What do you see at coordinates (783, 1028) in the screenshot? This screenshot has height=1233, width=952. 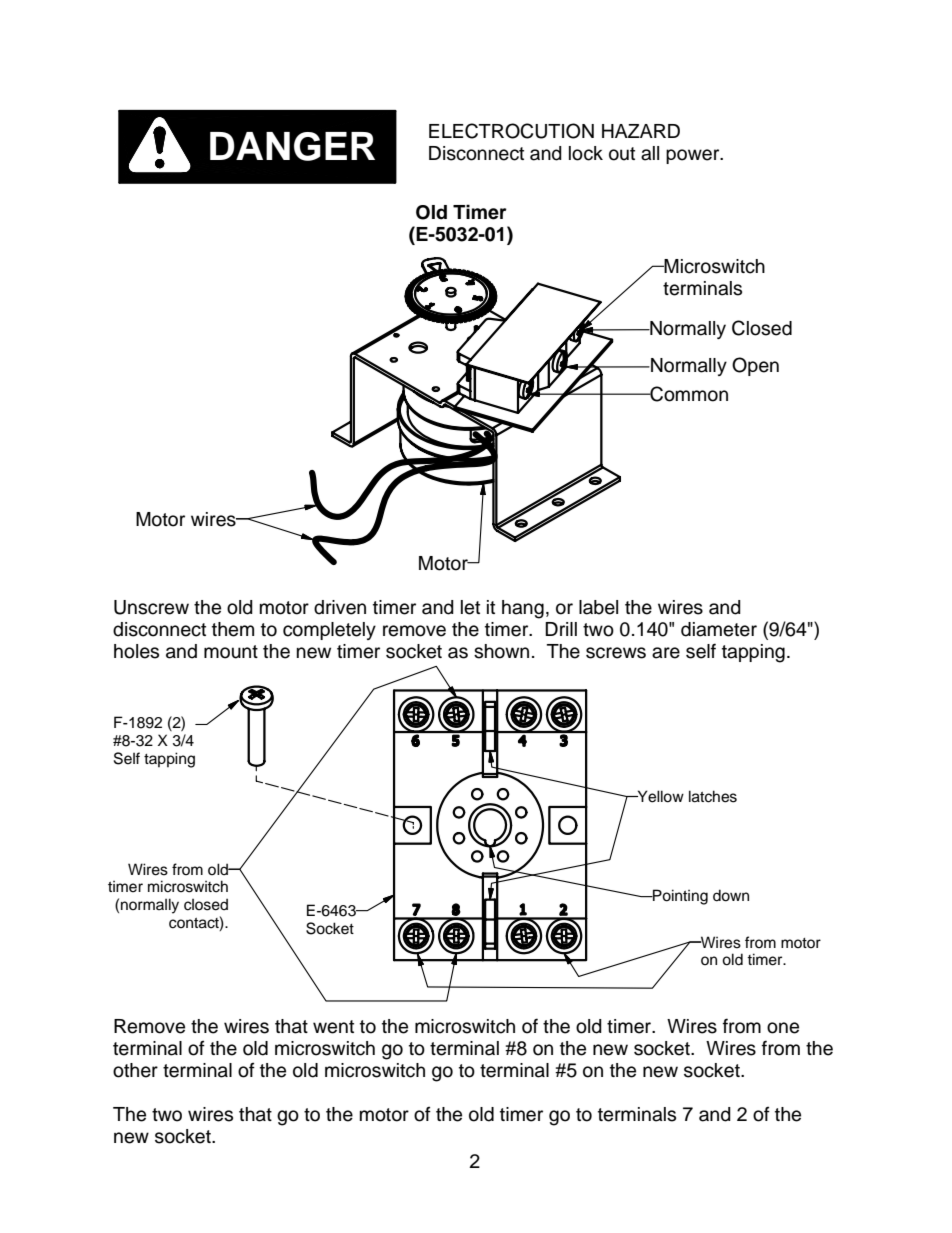 I see `one` at bounding box center [783, 1028].
